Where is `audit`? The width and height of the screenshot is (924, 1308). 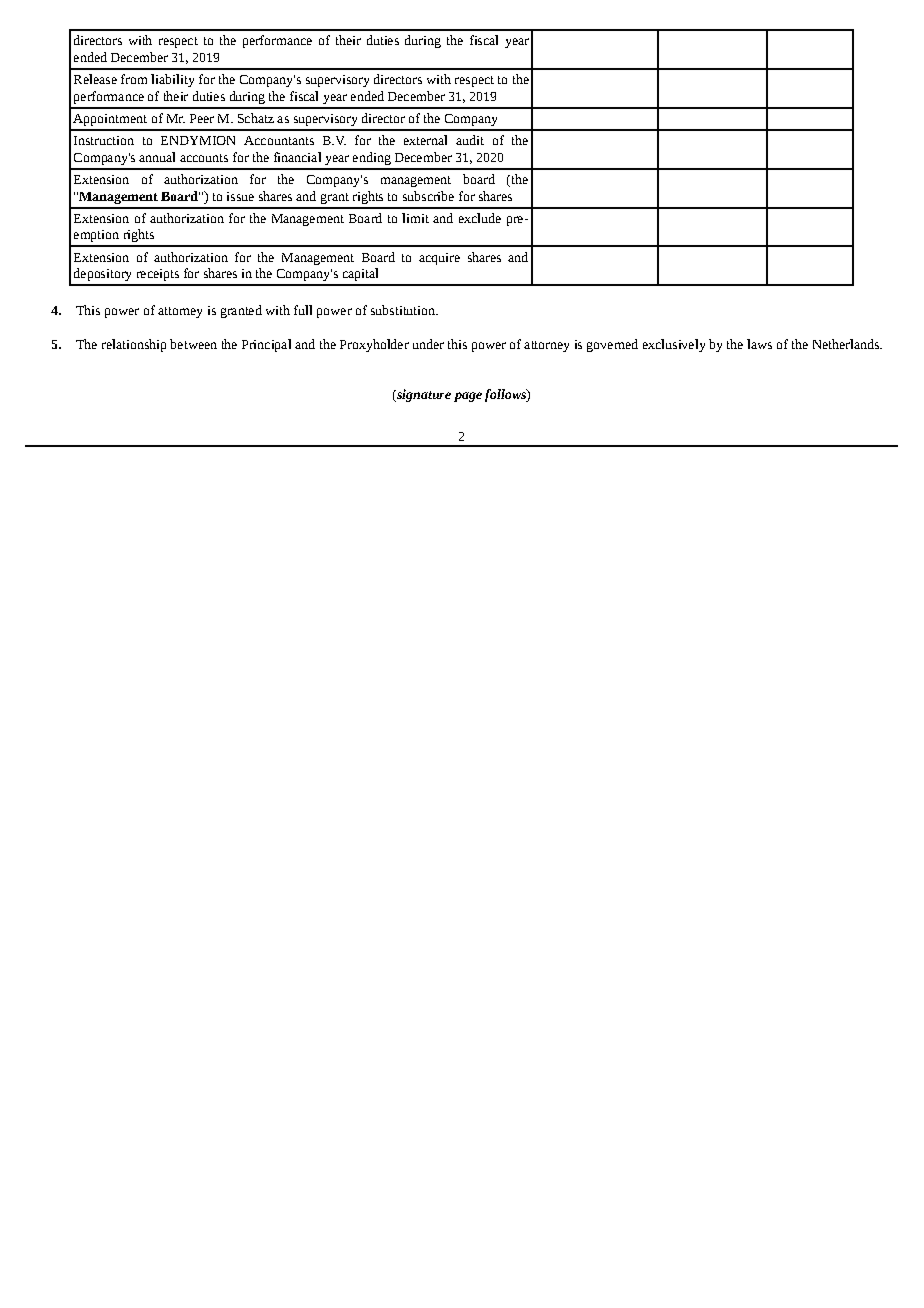 audit is located at coordinates (470, 140).
